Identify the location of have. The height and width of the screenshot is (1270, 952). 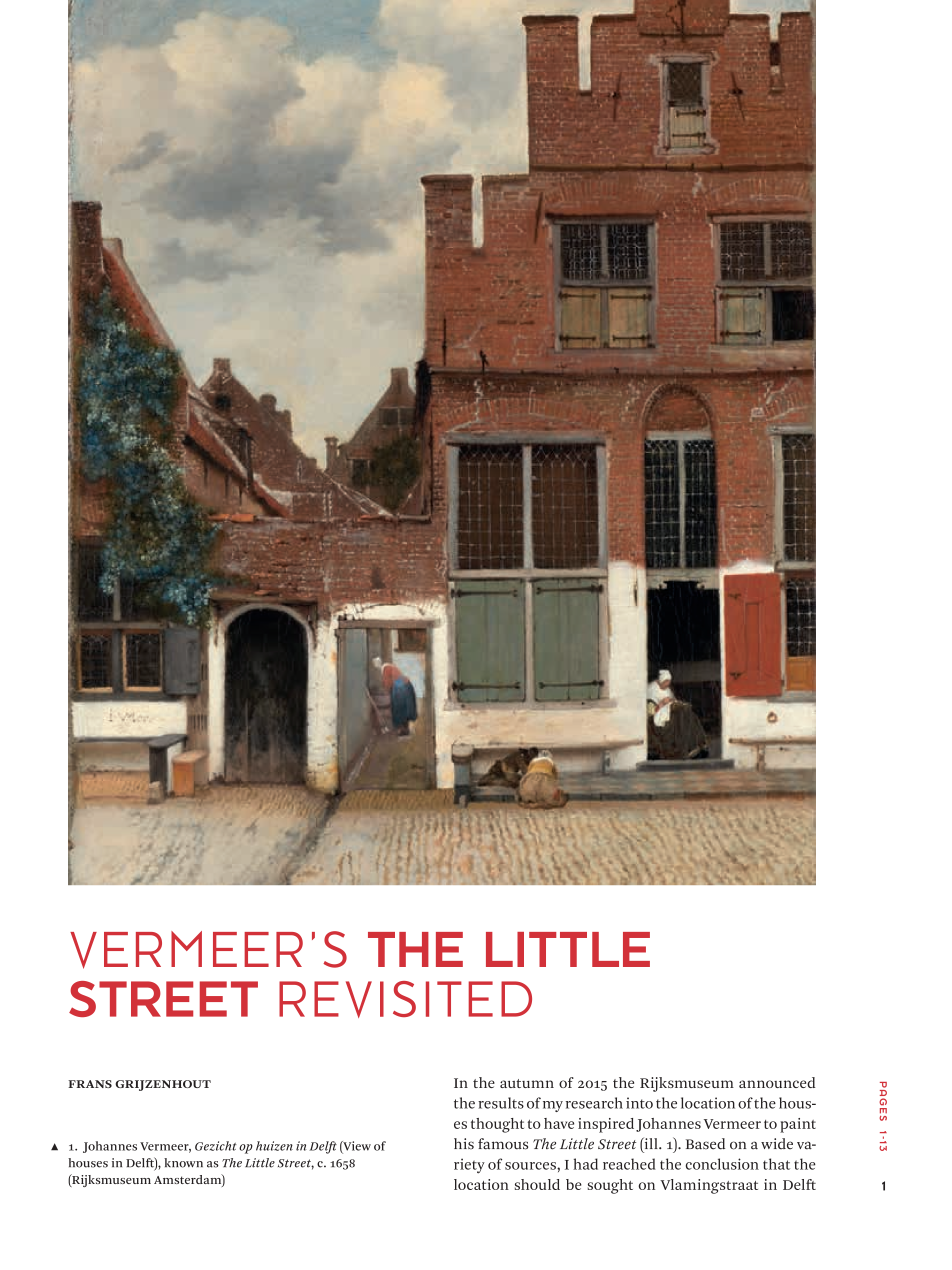
(559, 1123).
